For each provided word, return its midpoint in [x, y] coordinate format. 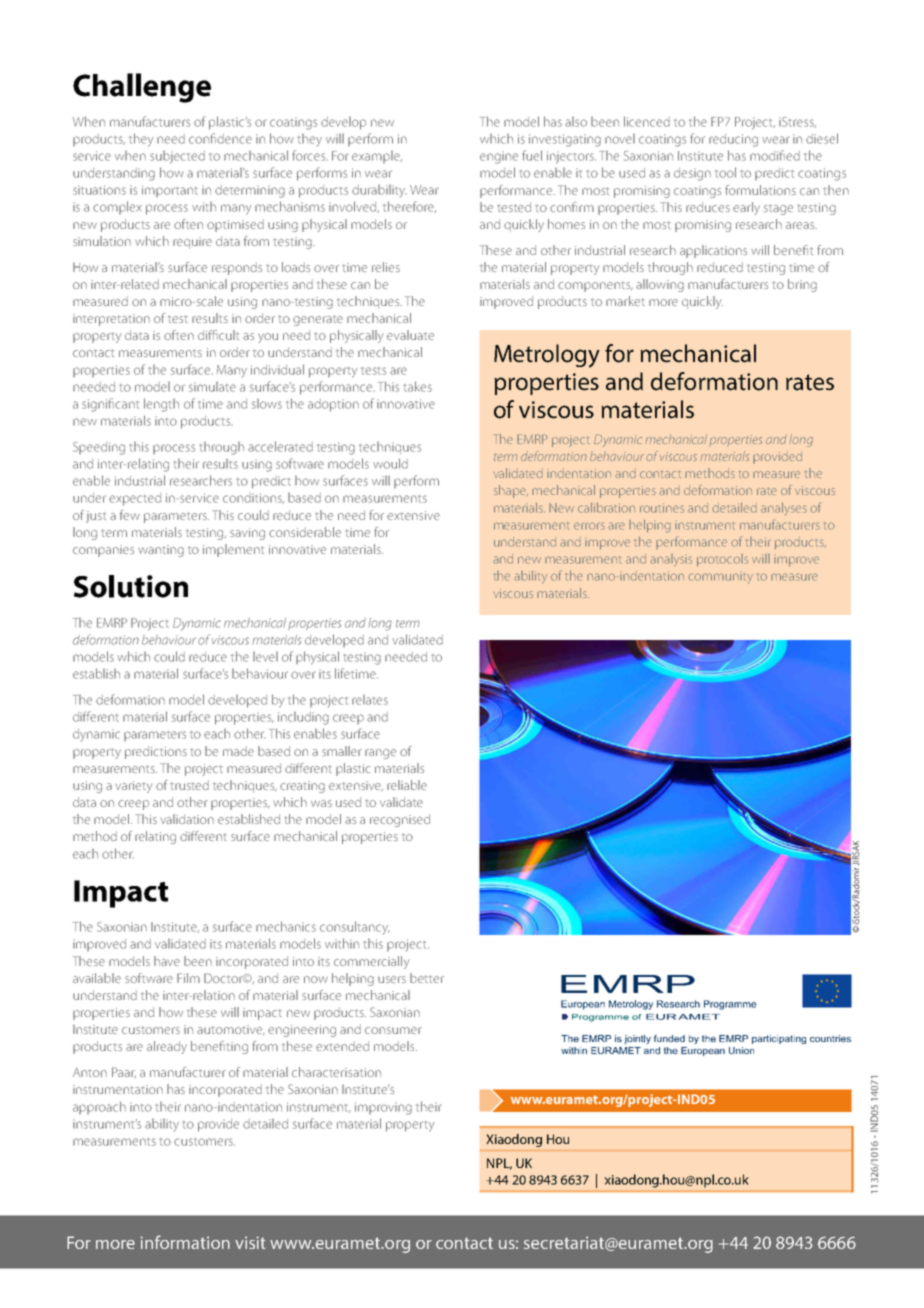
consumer [393, 1030]
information [185, 1242]
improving [383, 1108]
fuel [532, 155]
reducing [733, 140]
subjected [177, 157]
